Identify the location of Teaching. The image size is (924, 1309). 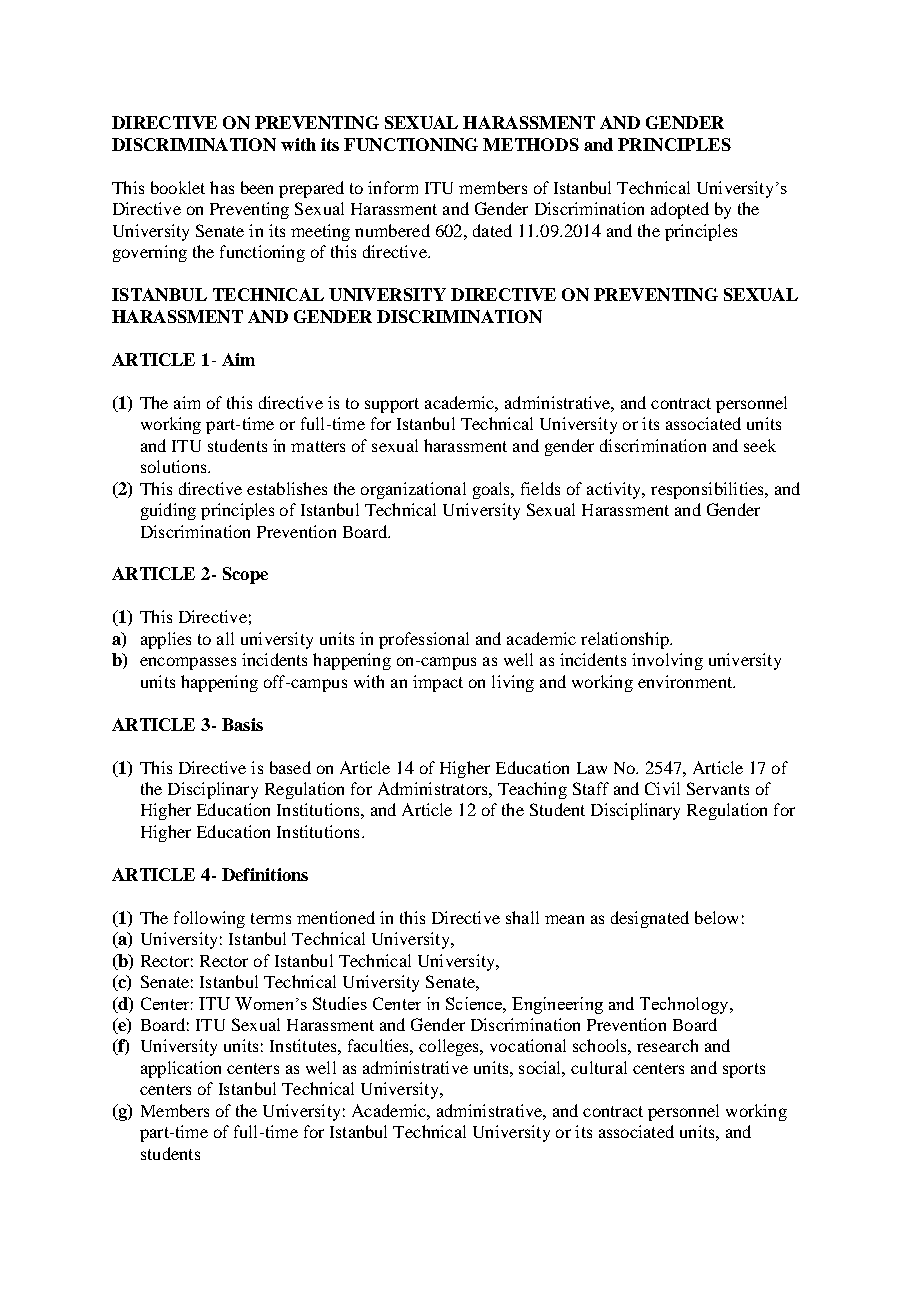
(532, 790).
